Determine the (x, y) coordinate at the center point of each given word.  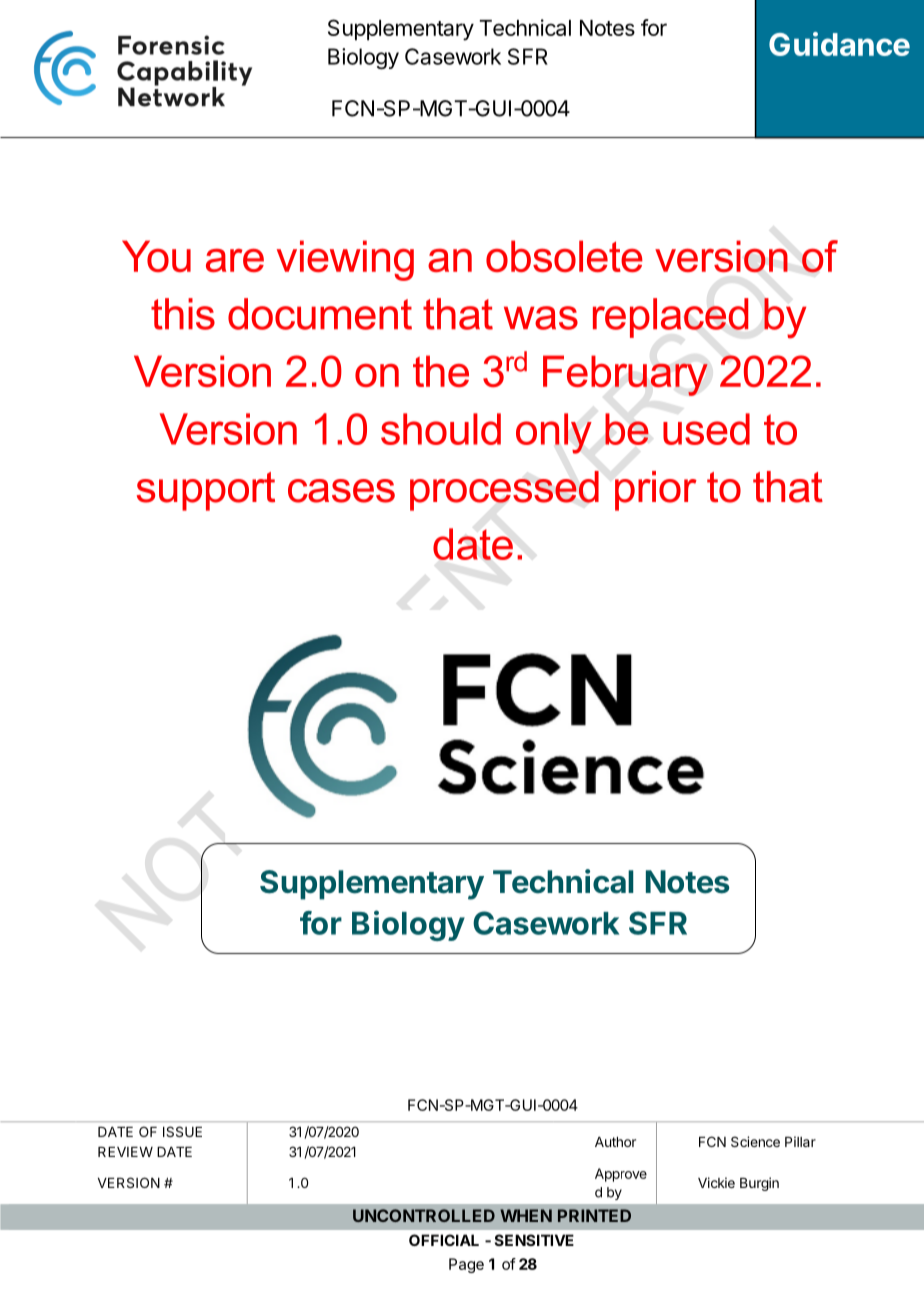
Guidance (839, 44)
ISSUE (182, 1131)
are (235, 260)
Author (615, 1142)
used (706, 429)
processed (504, 491)
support (206, 491)
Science (755, 1141)
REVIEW (125, 1152)
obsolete (564, 256)
